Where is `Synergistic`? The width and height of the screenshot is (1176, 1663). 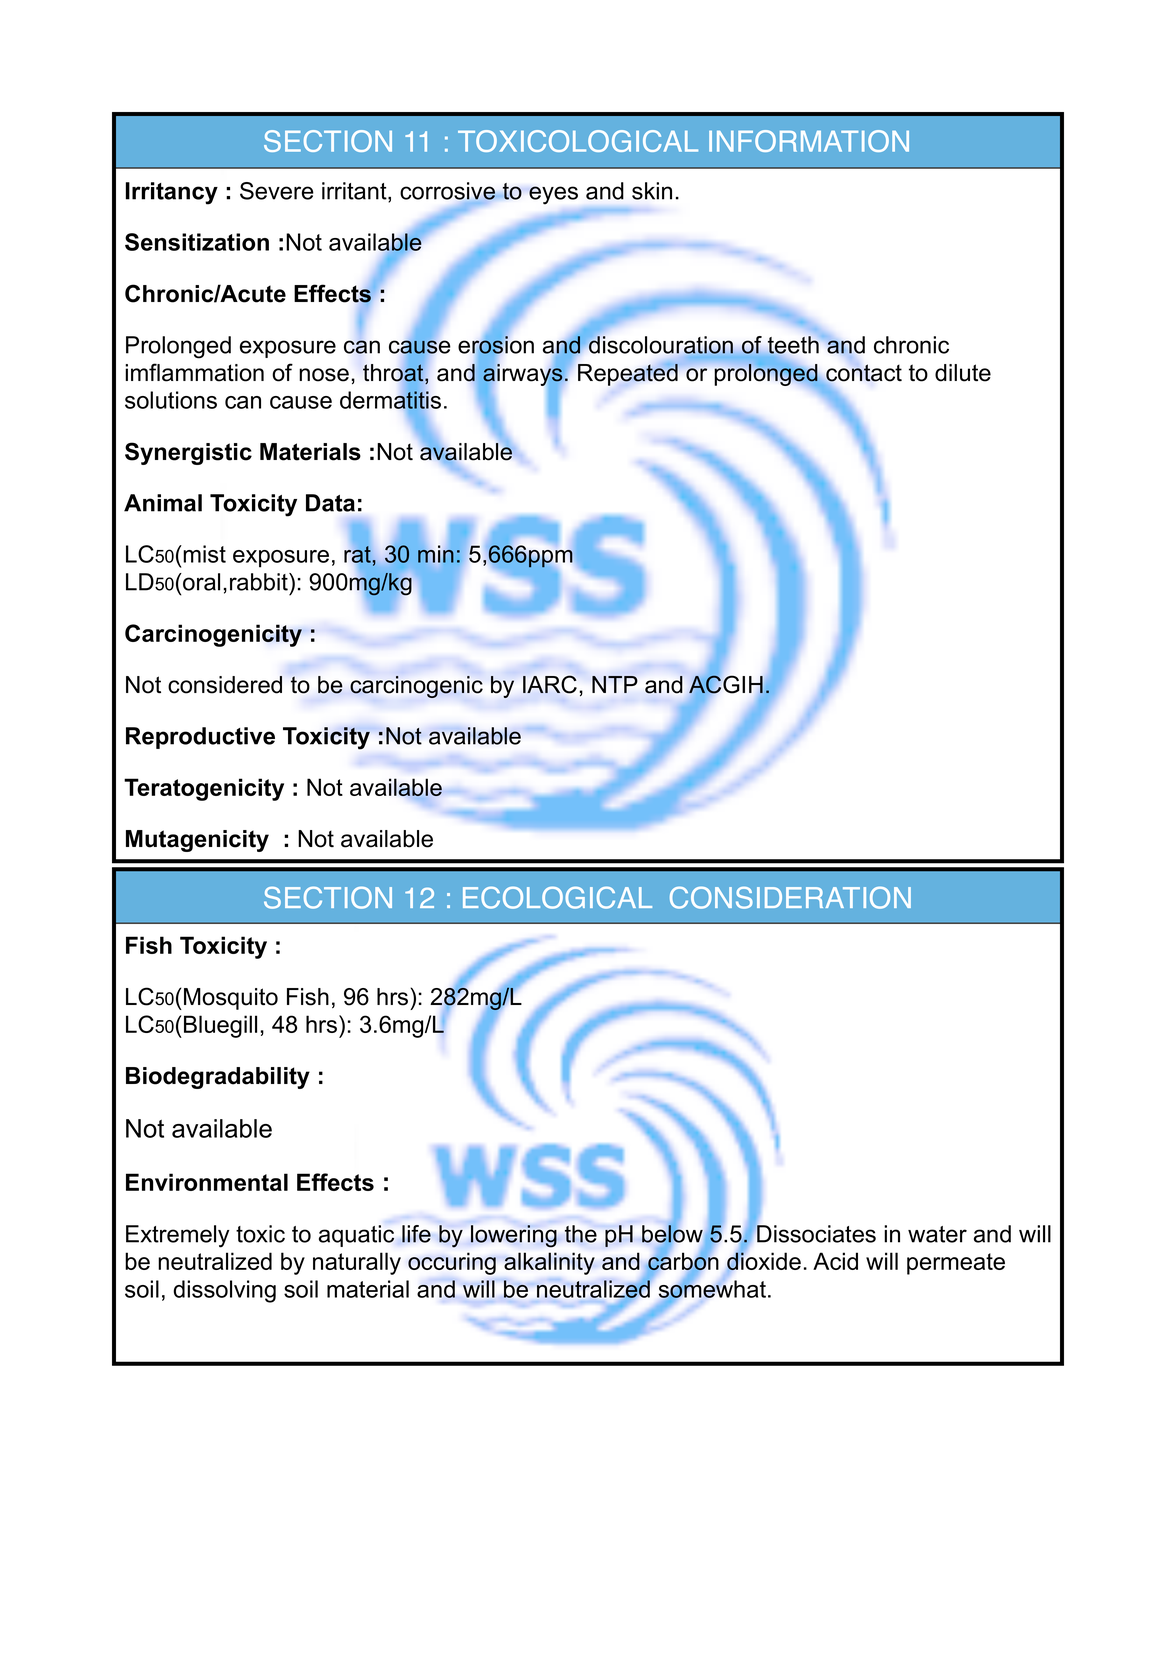 Synergistic is located at coordinates (188, 453).
